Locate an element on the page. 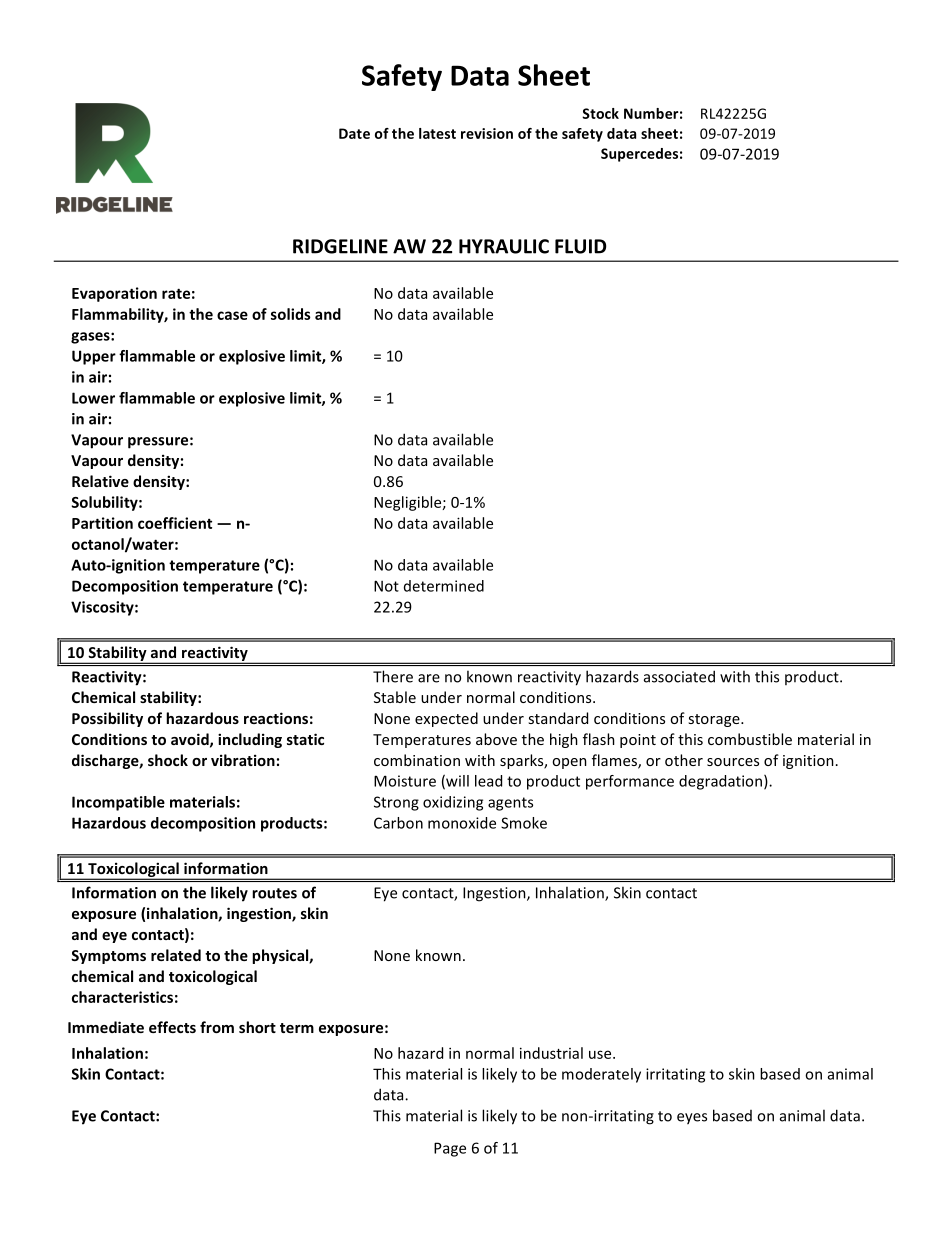 The image size is (952, 1233). Page is located at coordinates (450, 1149).
